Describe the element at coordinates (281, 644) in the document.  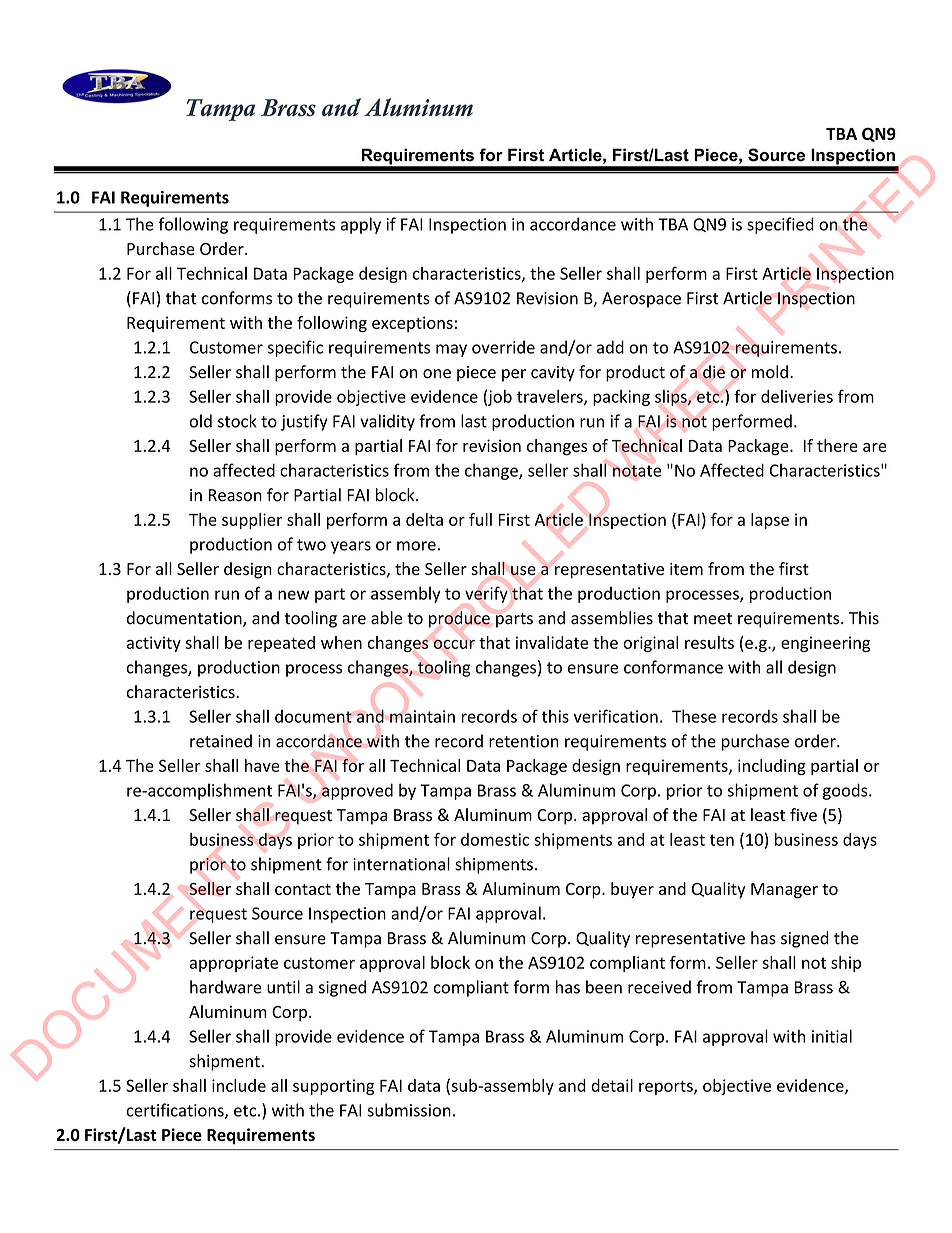
I see `repeated` at that location.
